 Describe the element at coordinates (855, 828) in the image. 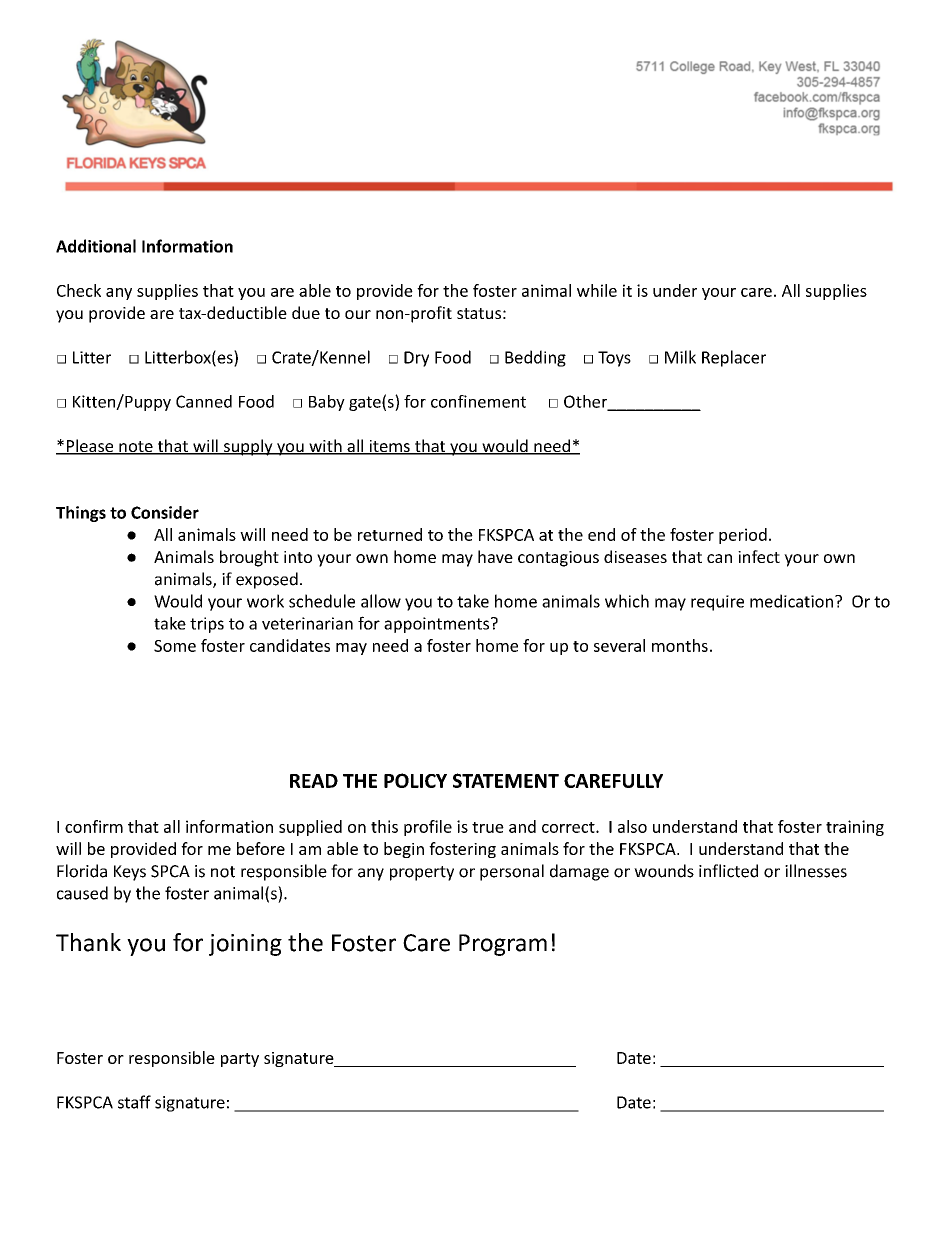

I see `training` at that location.
